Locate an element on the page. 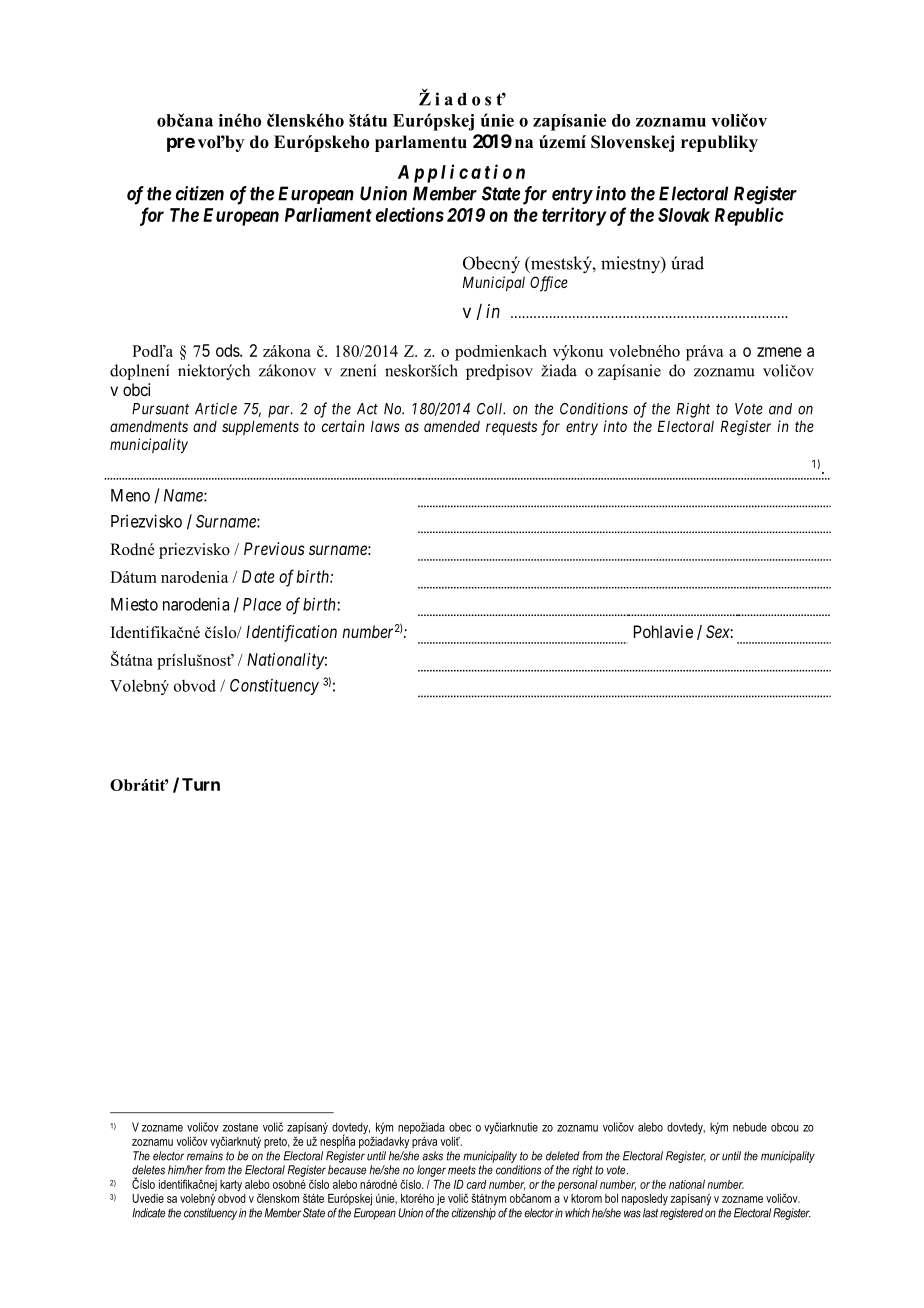 The height and width of the image is (1308, 924). deletes is located at coordinates (148, 1170).
